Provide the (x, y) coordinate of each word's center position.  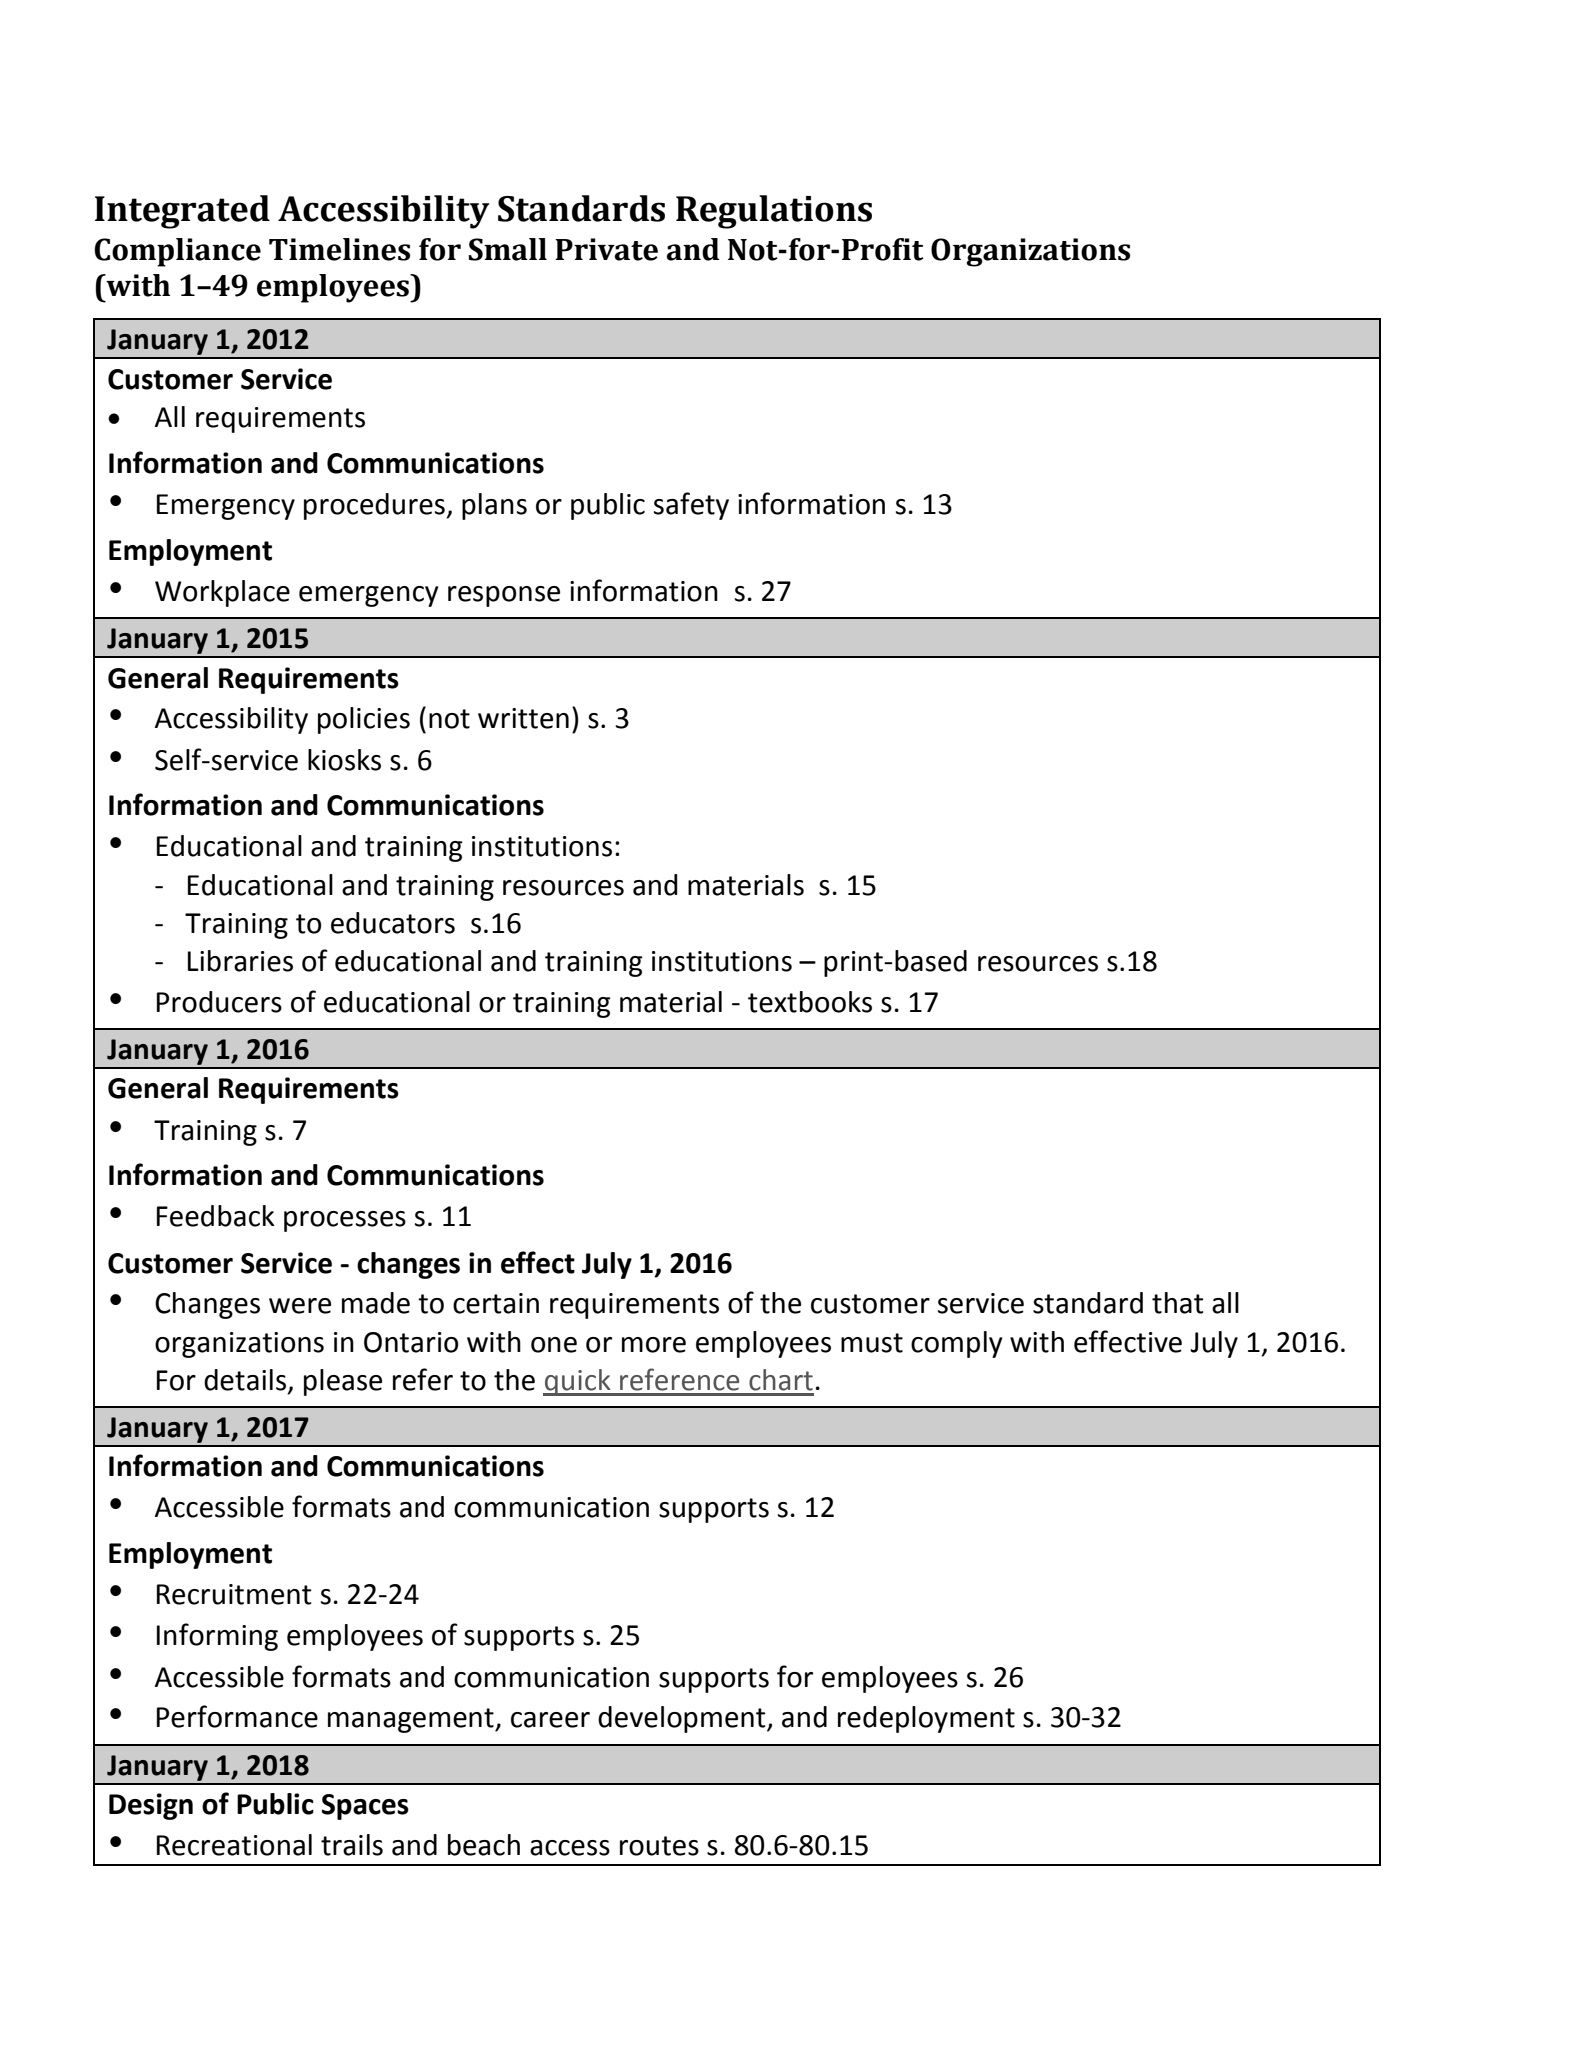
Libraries (240, 961)
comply (957, 1344)
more (654, 1345)
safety (691, 506)
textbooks (810, 1002)
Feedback (216, 1216)
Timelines (339, 249)
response (504, 596)
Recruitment (234, 1594)
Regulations (774, 212)
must (872, 1343)
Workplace (222, 593)
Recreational (234, 1845)
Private (606, 249)
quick (578, 1382)
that (1178, 1303)
